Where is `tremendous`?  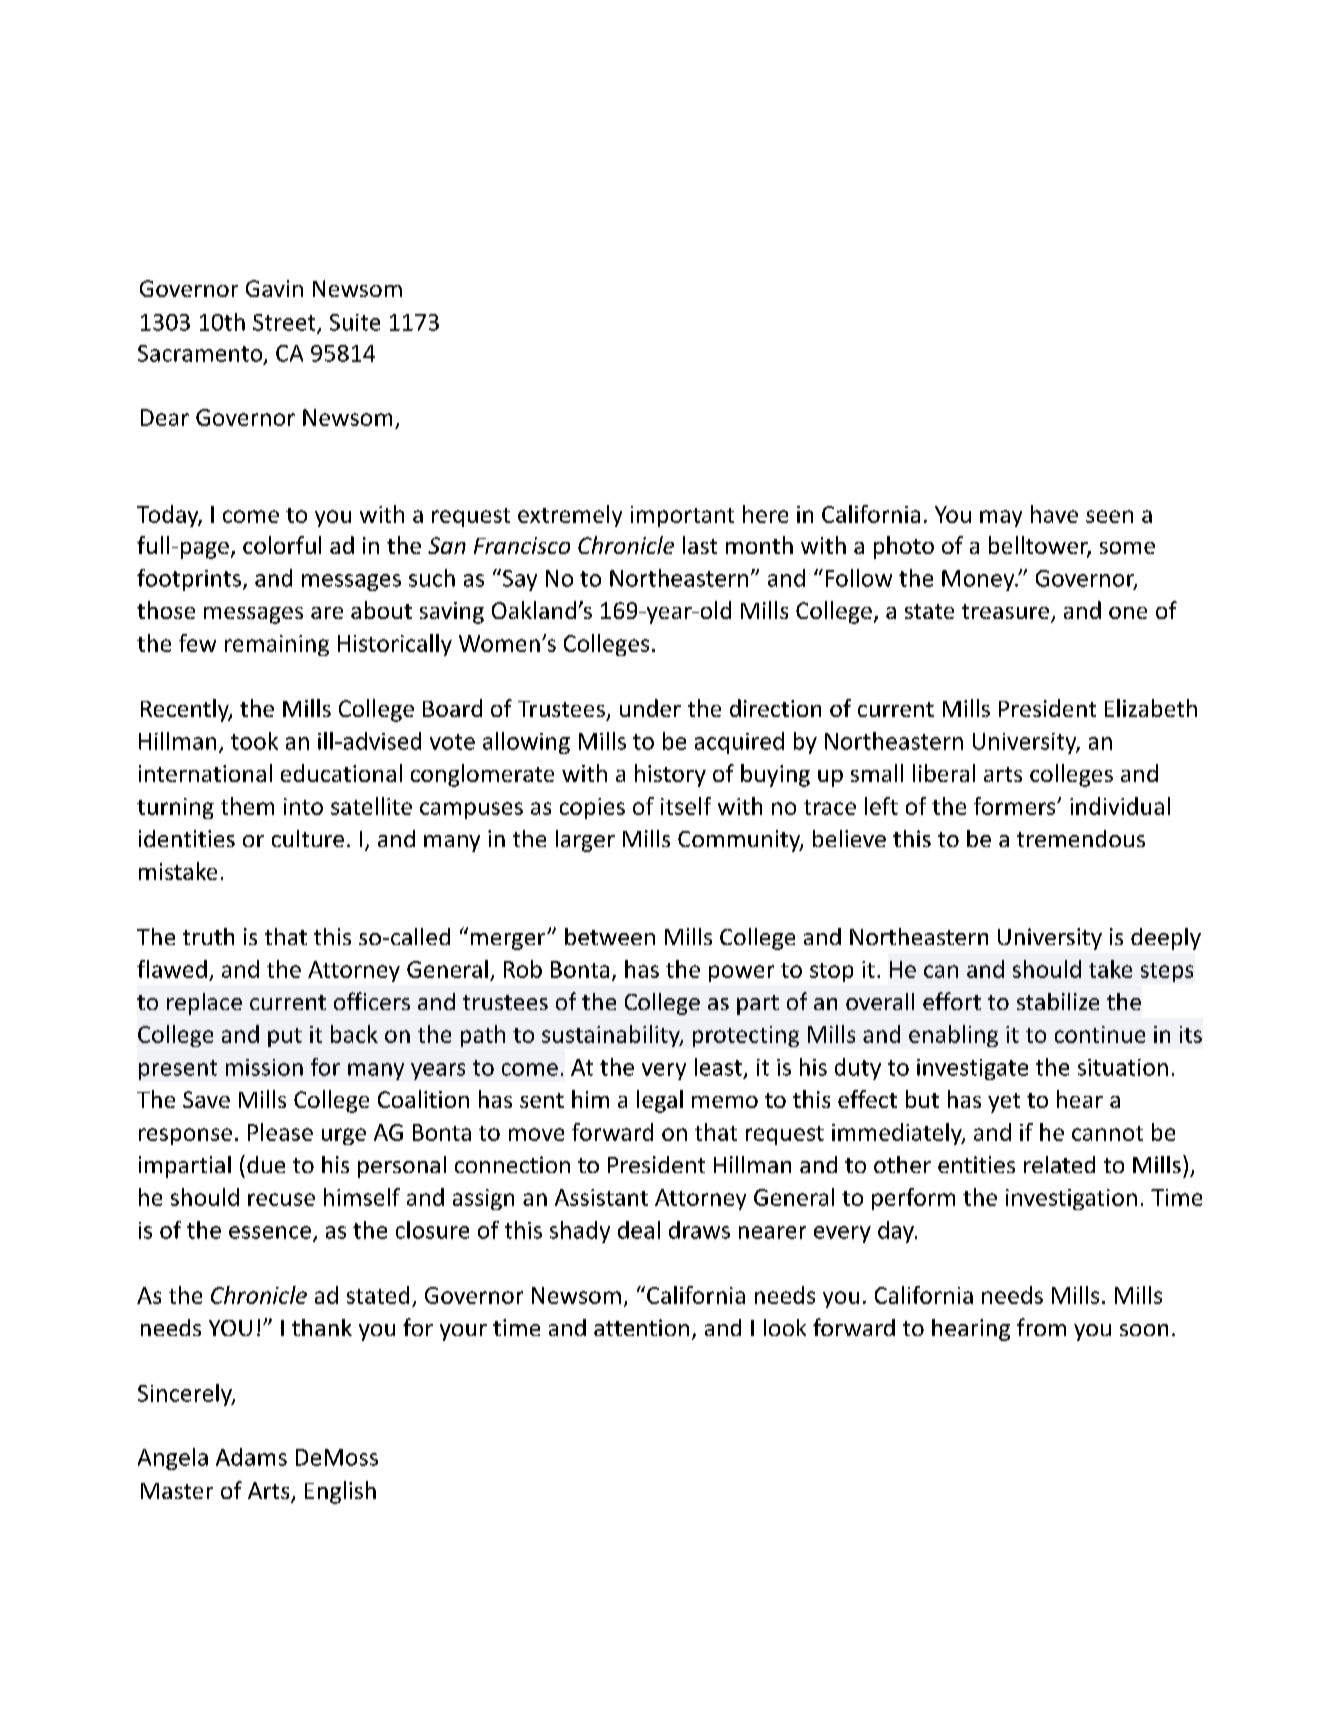 tremendous is located at coordinates (1081, 838).
